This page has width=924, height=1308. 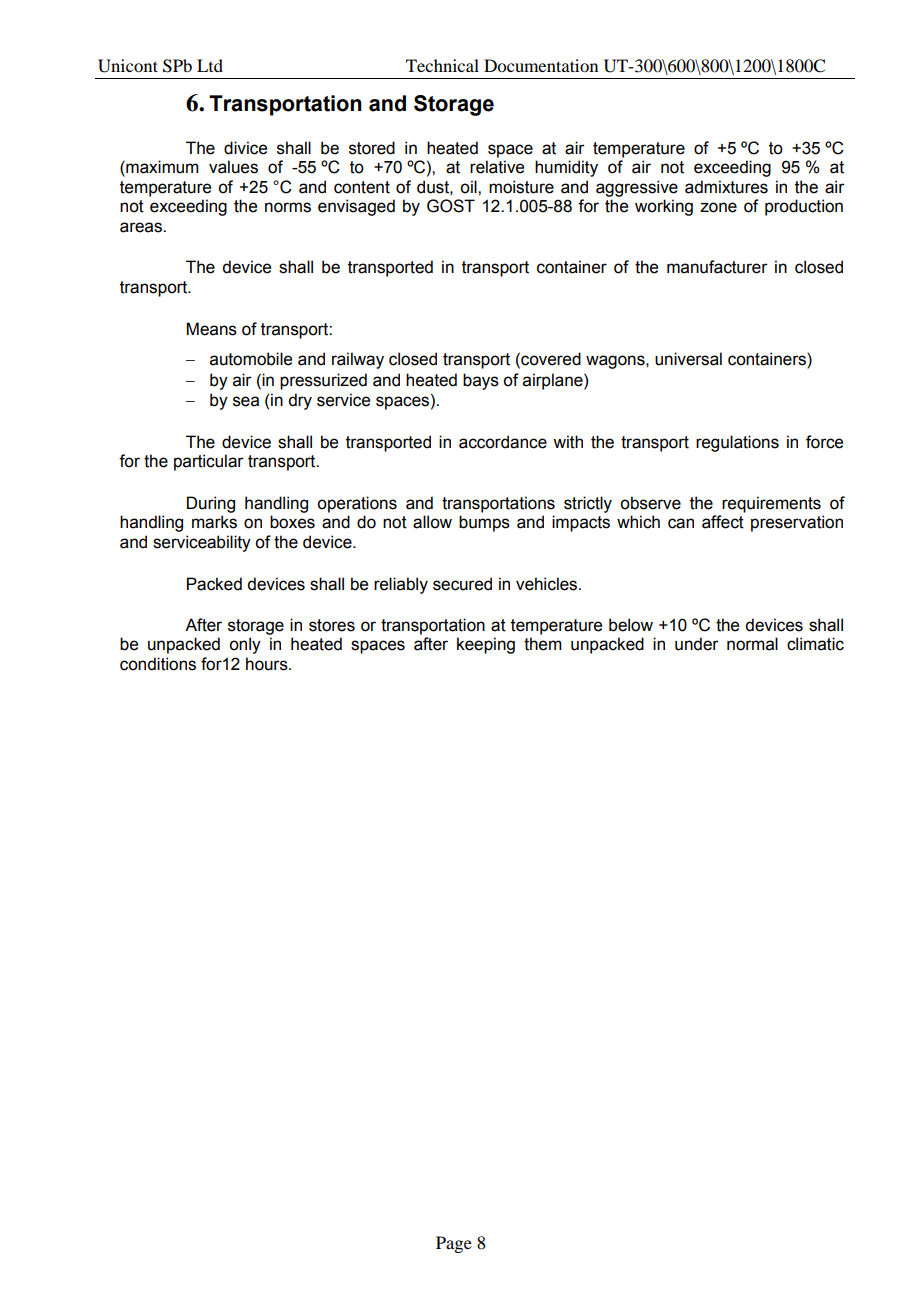 I want to click on Page, so click(x=454, y=1244).
